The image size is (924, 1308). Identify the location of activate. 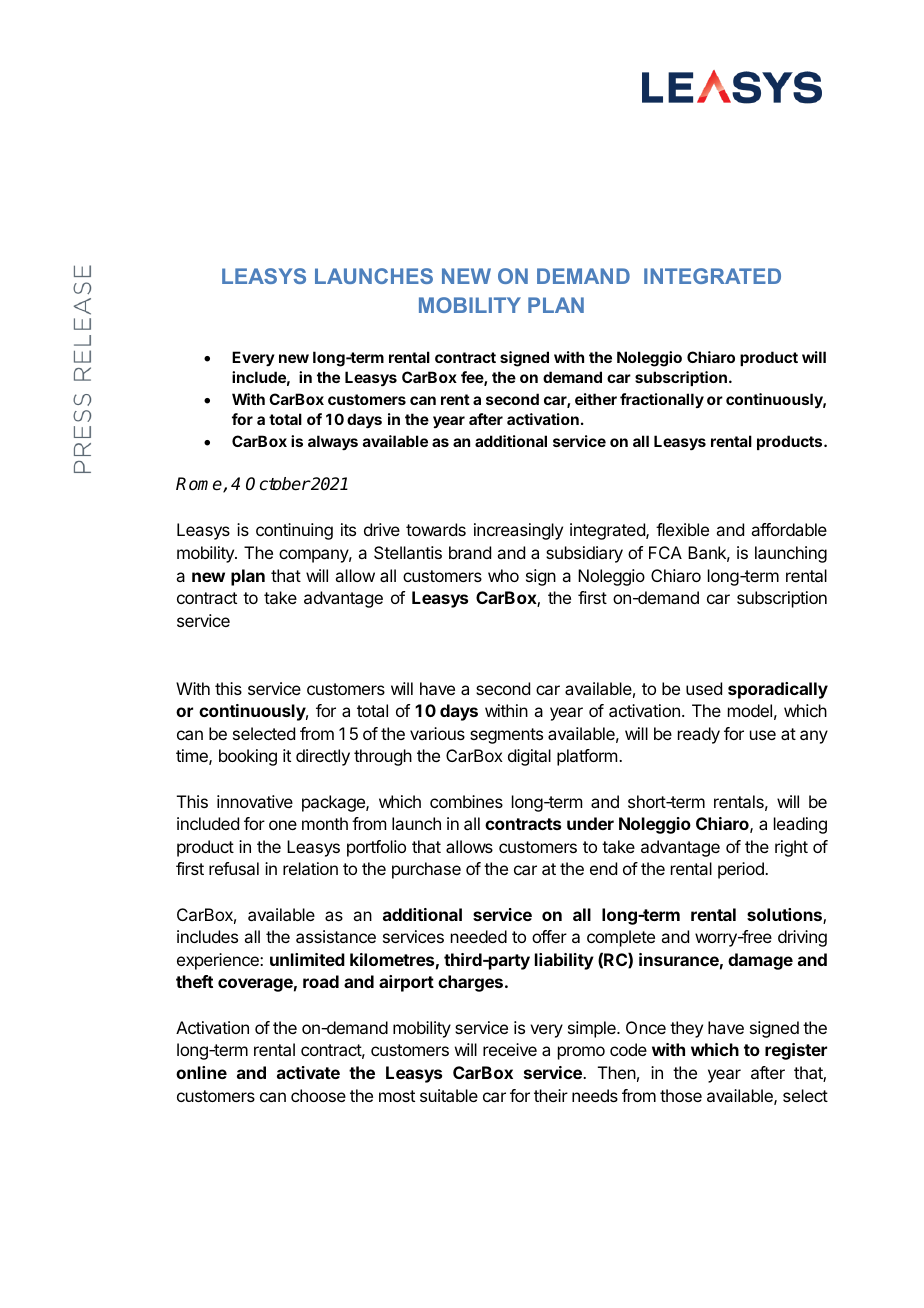
(308, 1072).
